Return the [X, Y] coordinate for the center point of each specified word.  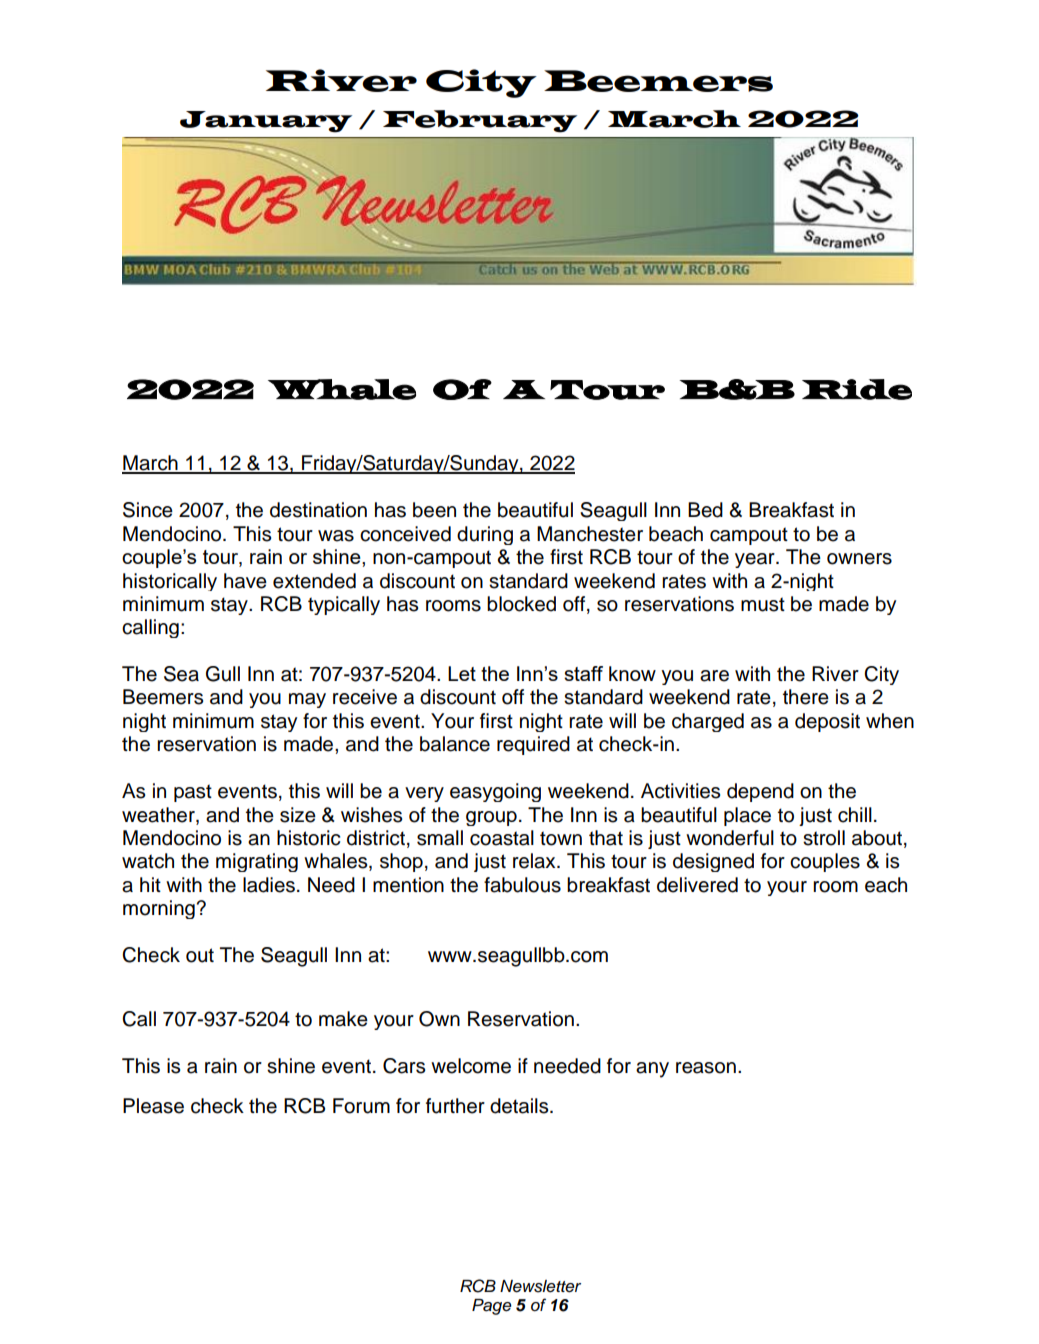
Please [153, 1106]
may [307, 700]
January [266, 122]
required [533, 745]
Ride [857, 389]
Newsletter [540, 1286]
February [480, 121]
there [806, 697]
